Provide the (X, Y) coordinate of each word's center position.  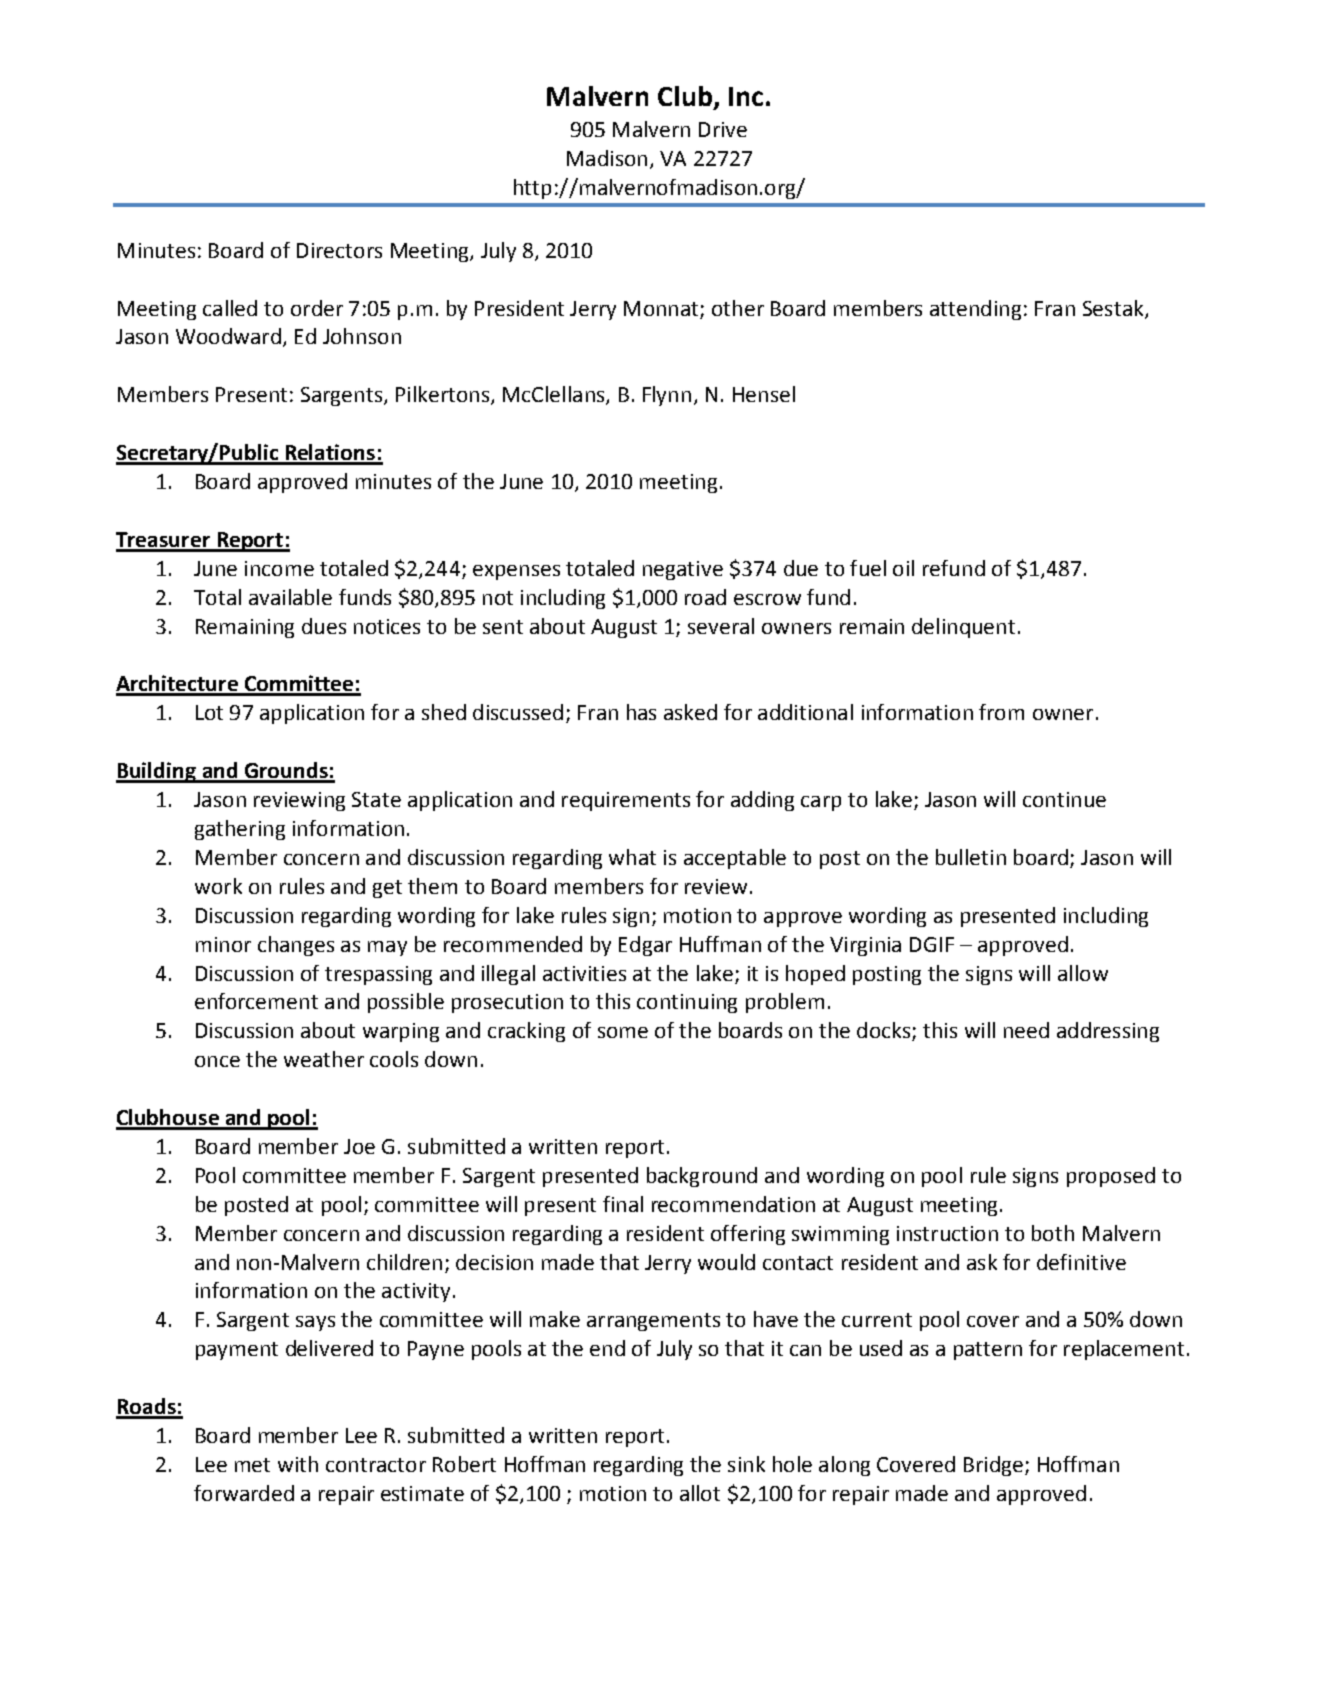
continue (1064, 799)
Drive (723, 129)
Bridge (993, 1466)
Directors (339, 250)
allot (700, 1493)
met (252, 1465)
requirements (626, 801)
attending (975, 310)
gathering (240, 830)
